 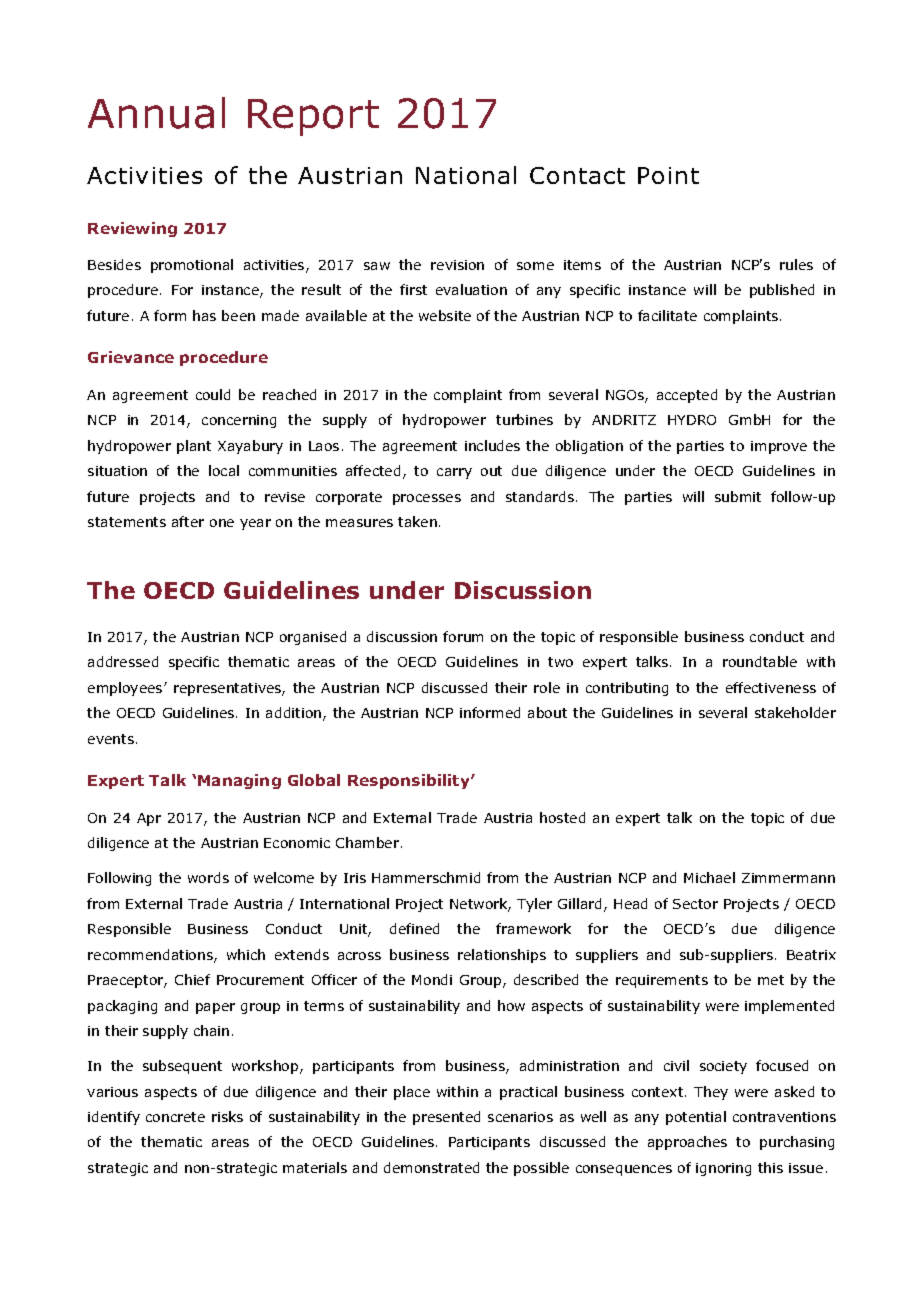 I want to click on addressed, so click(x=123, y=661).
